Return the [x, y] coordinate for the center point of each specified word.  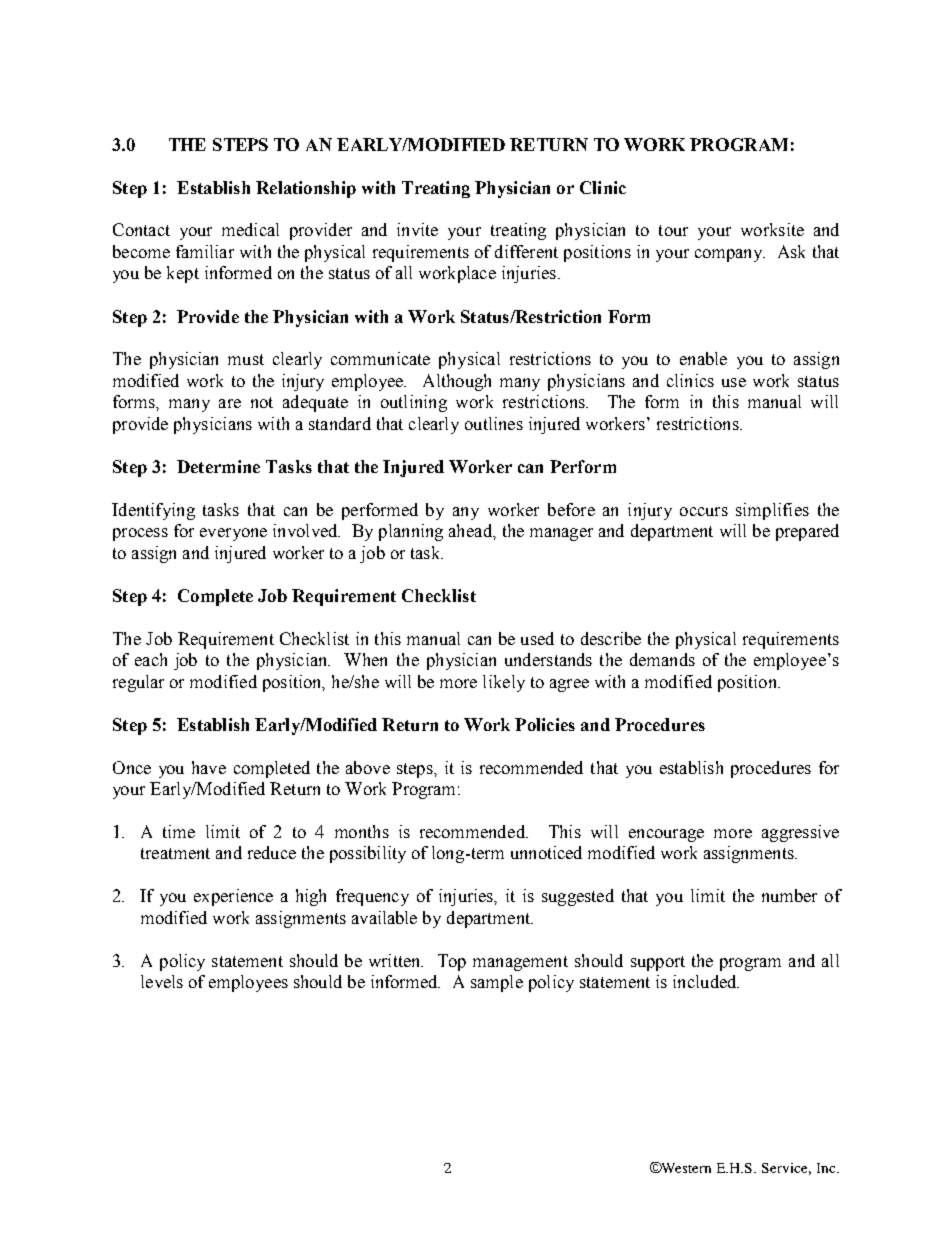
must [246, 359]
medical [250, 229]
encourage [666, 835]
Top [452, 962]
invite [417, 229]
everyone [233, 534]
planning [411, 532]
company [730, 255]
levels [162, 981]
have [209, 767]
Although [457, 382]
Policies [545, 724]
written [396, 960]
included [706, 981]
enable [703, 358]
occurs [704, 511]
